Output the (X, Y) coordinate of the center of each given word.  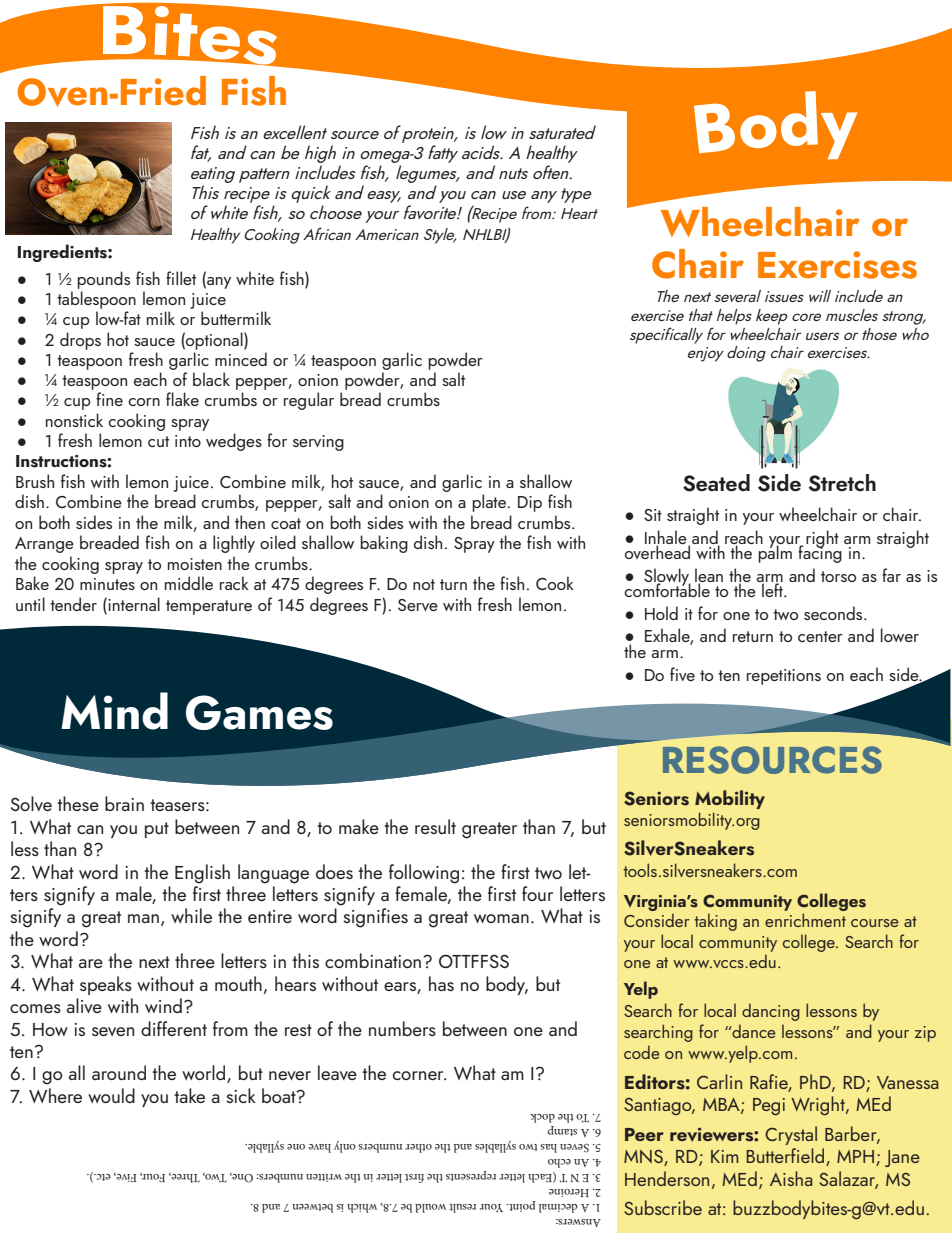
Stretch (842, 483)
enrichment (805, 920)
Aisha (791, 1178)
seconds (834, 613)
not (424, 584)
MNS (644, 1158)
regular (309, 401)
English (202, 874)
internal (133, 604)
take (189, 1095)
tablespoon (96, 300)
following (424, 874)
